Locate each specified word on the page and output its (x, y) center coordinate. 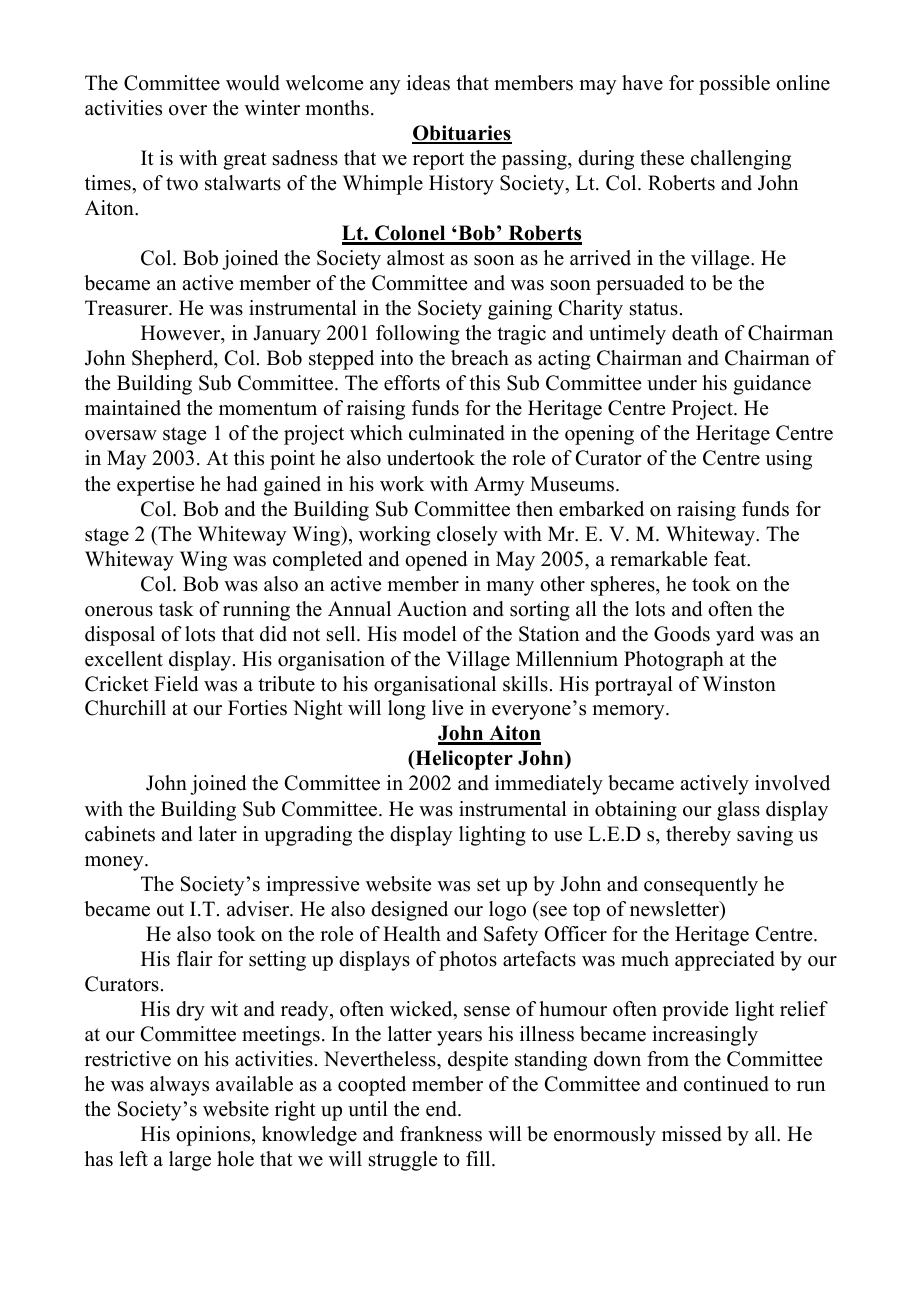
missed (692, 1134)
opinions (214, 1136)
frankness (441, 1134)
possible (734, 85)
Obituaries (462, 134)
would (253, 83)
